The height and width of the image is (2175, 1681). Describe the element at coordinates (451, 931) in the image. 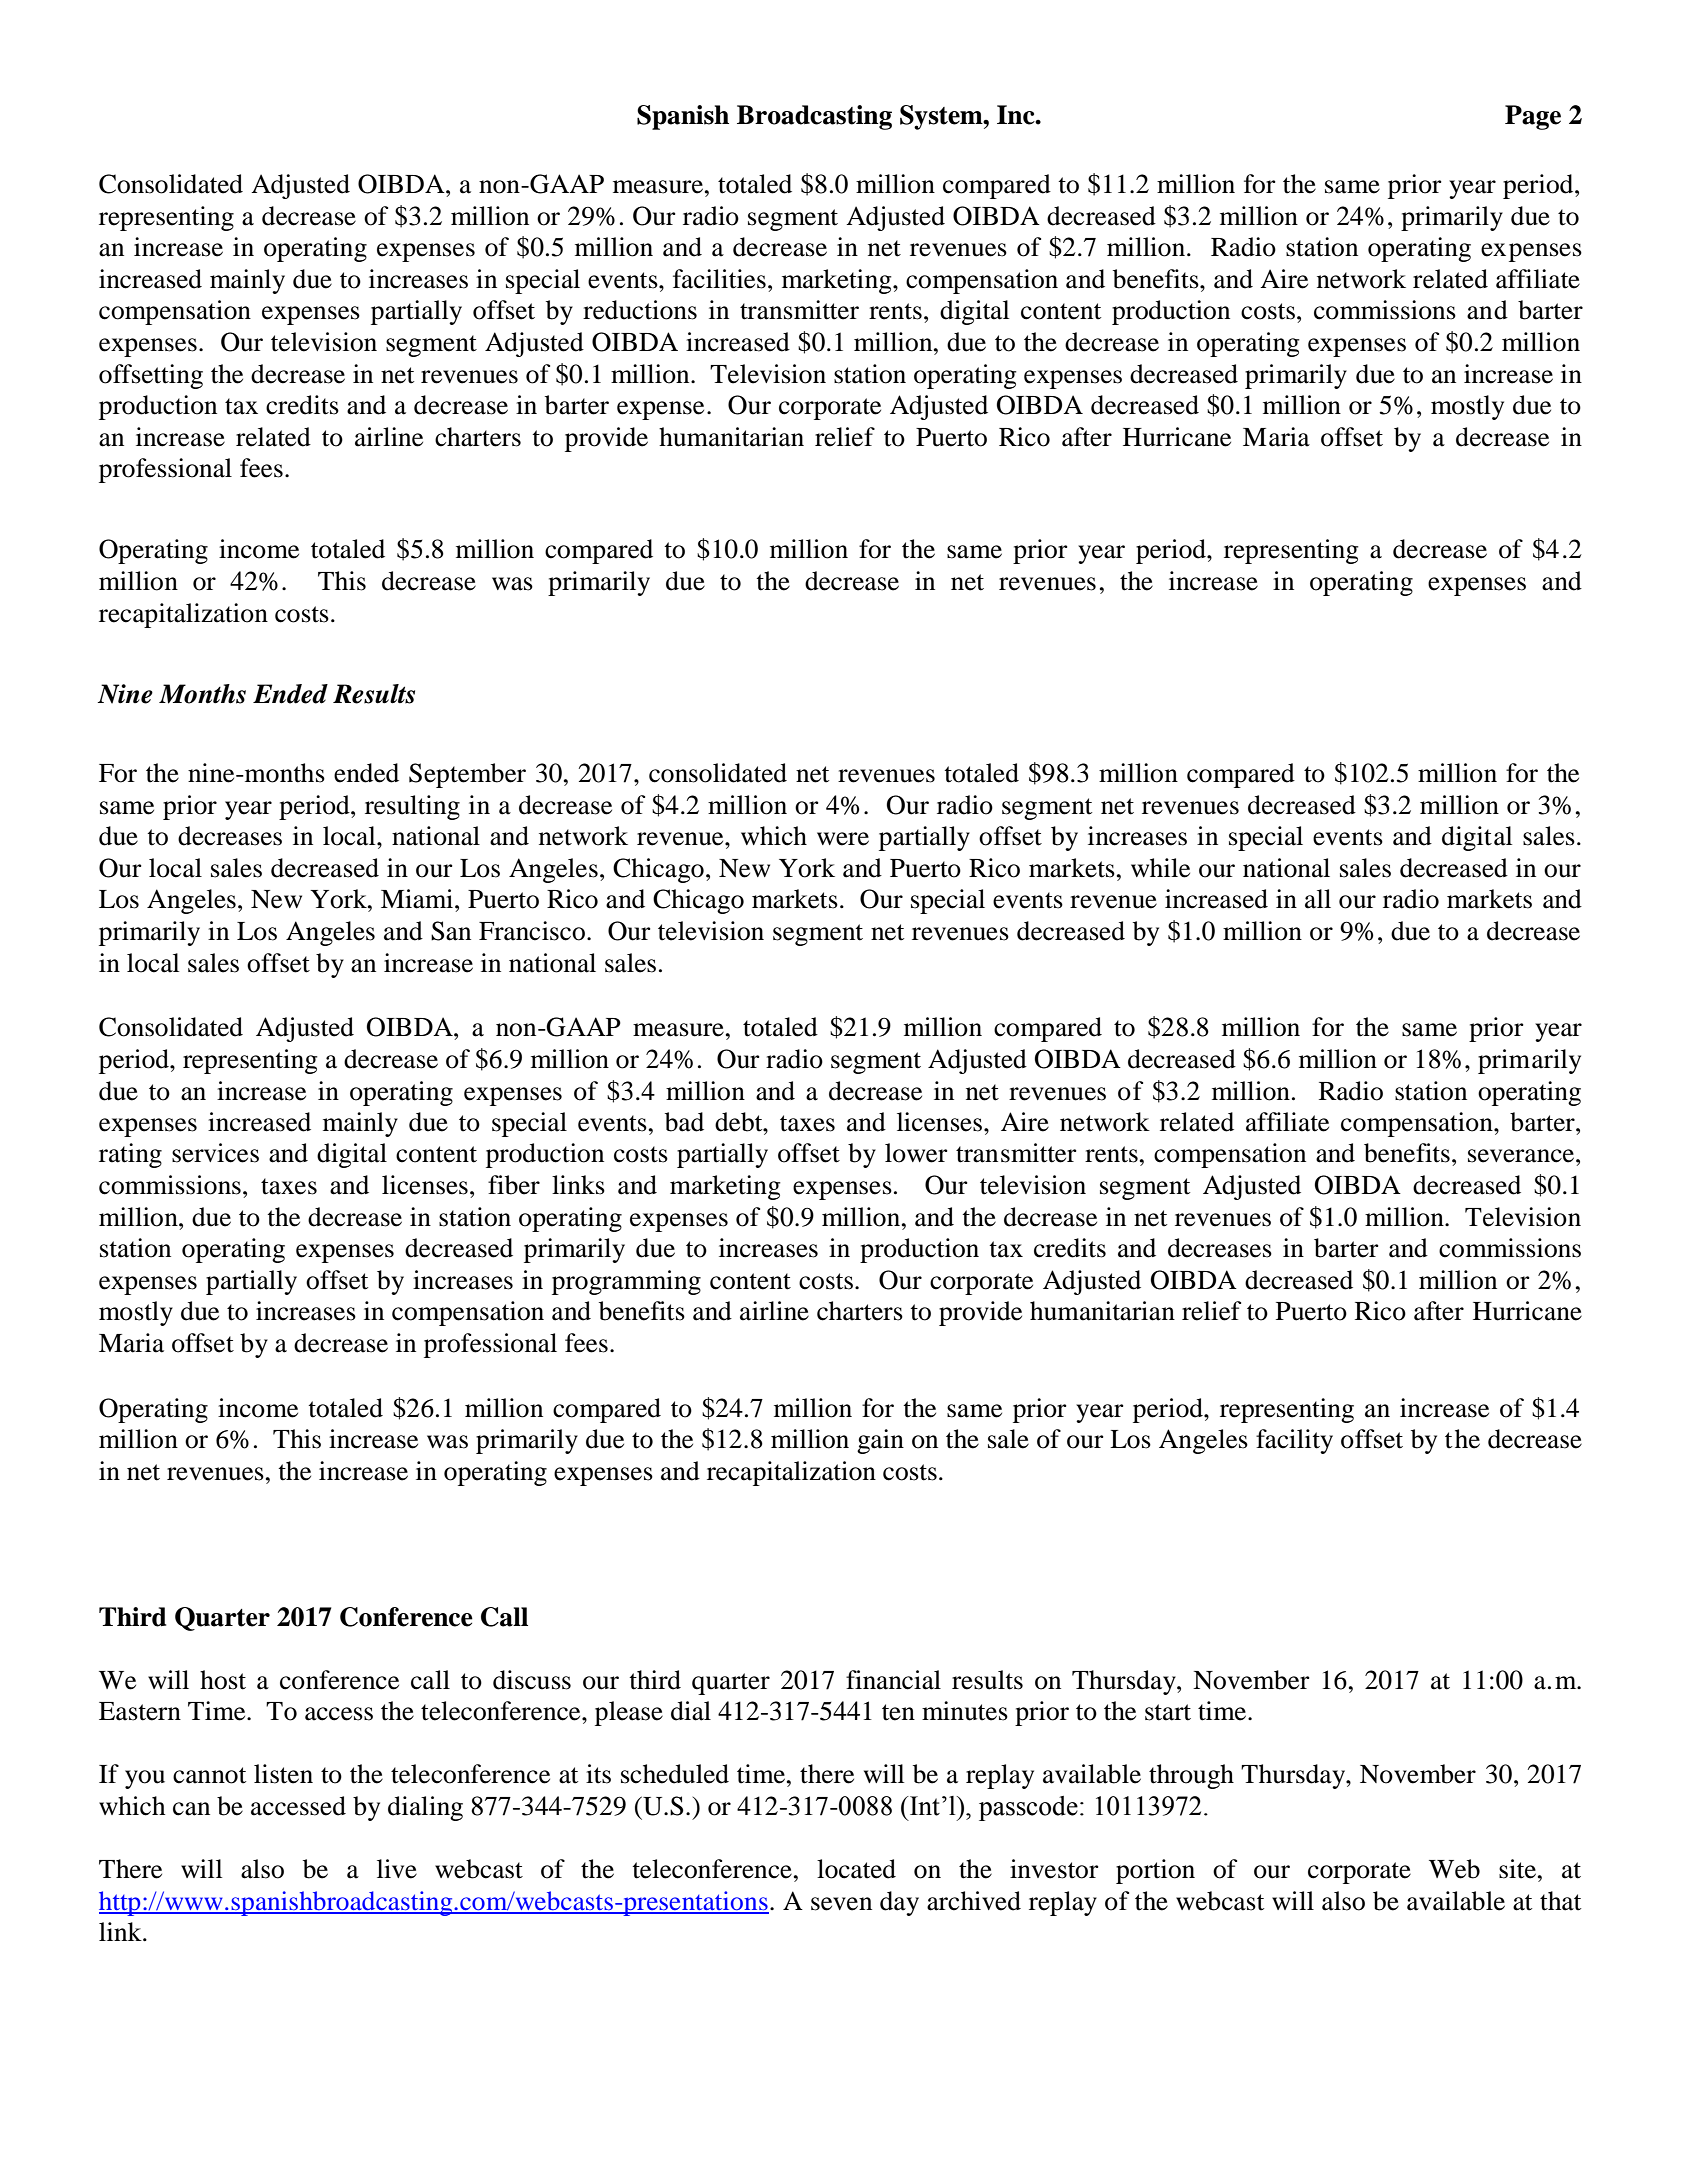

I see `San` at that location.
